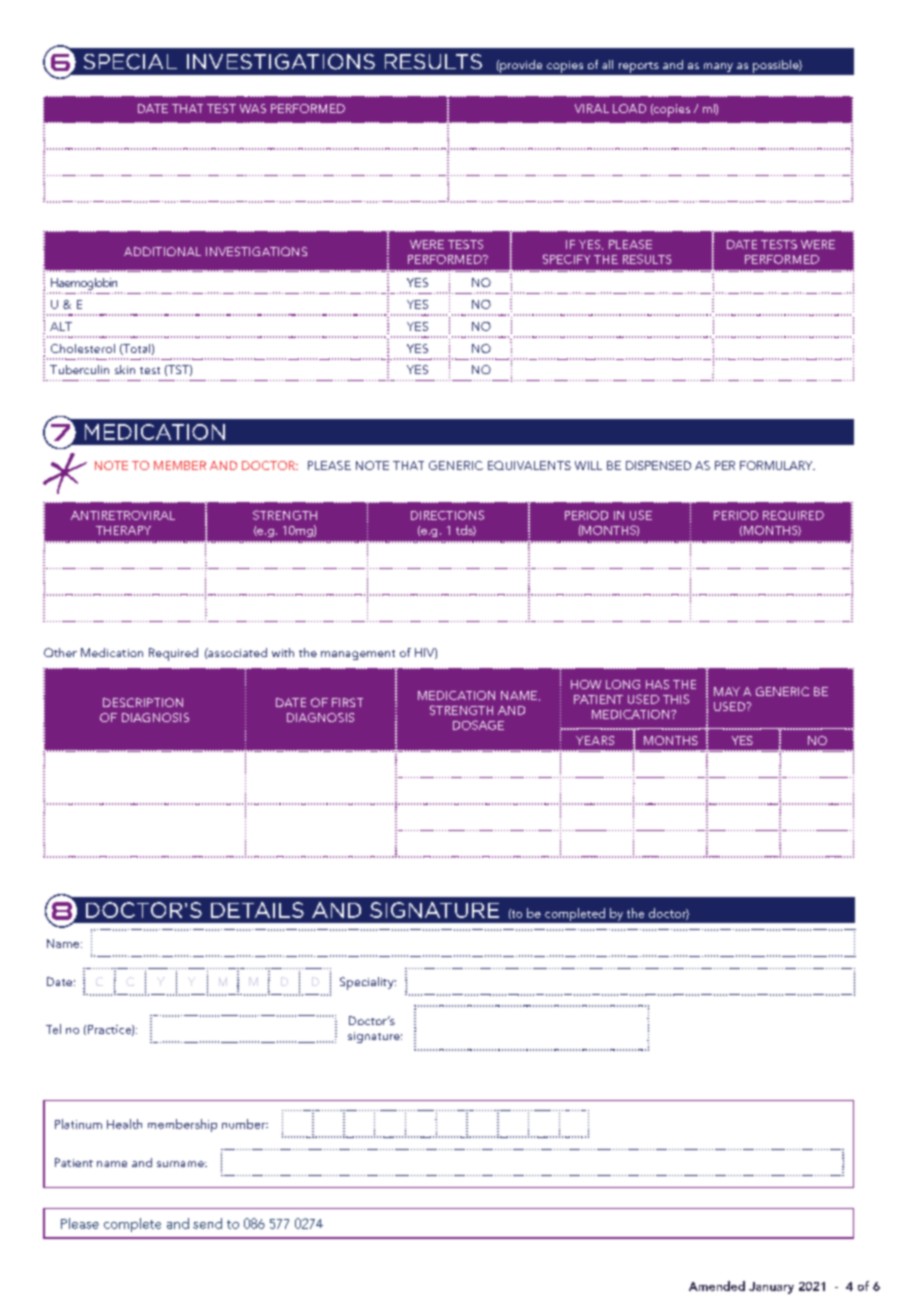 Image resolution: width=924 pixels, height=1308 pixels. What do you see at coordinates (607, 64) in the document?
I see `all` at bounding box center [607, 64].
